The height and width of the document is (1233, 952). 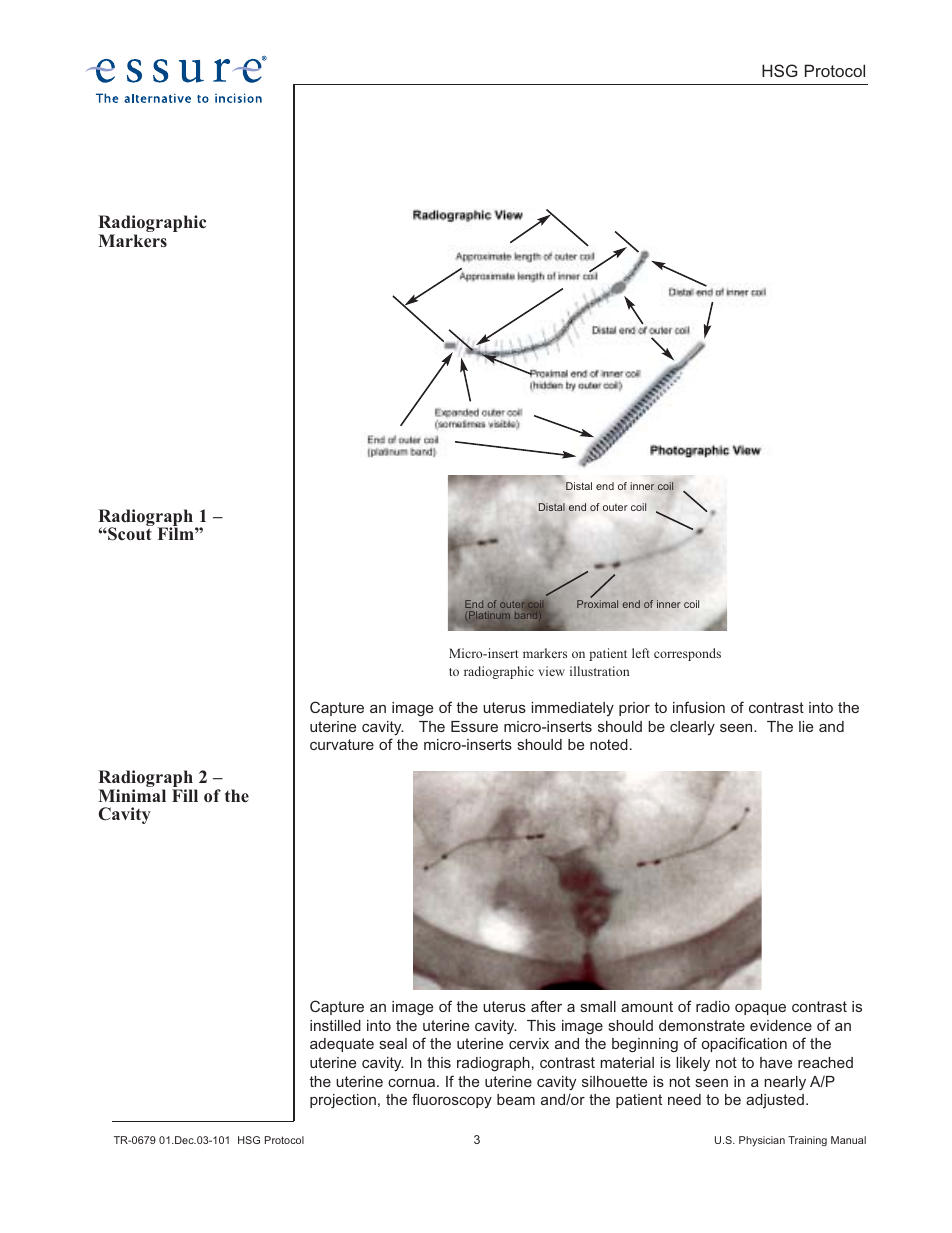 What do you see at coordinates (177, 533) in the document?
I see `Film` at bounding box center [177, 533].
